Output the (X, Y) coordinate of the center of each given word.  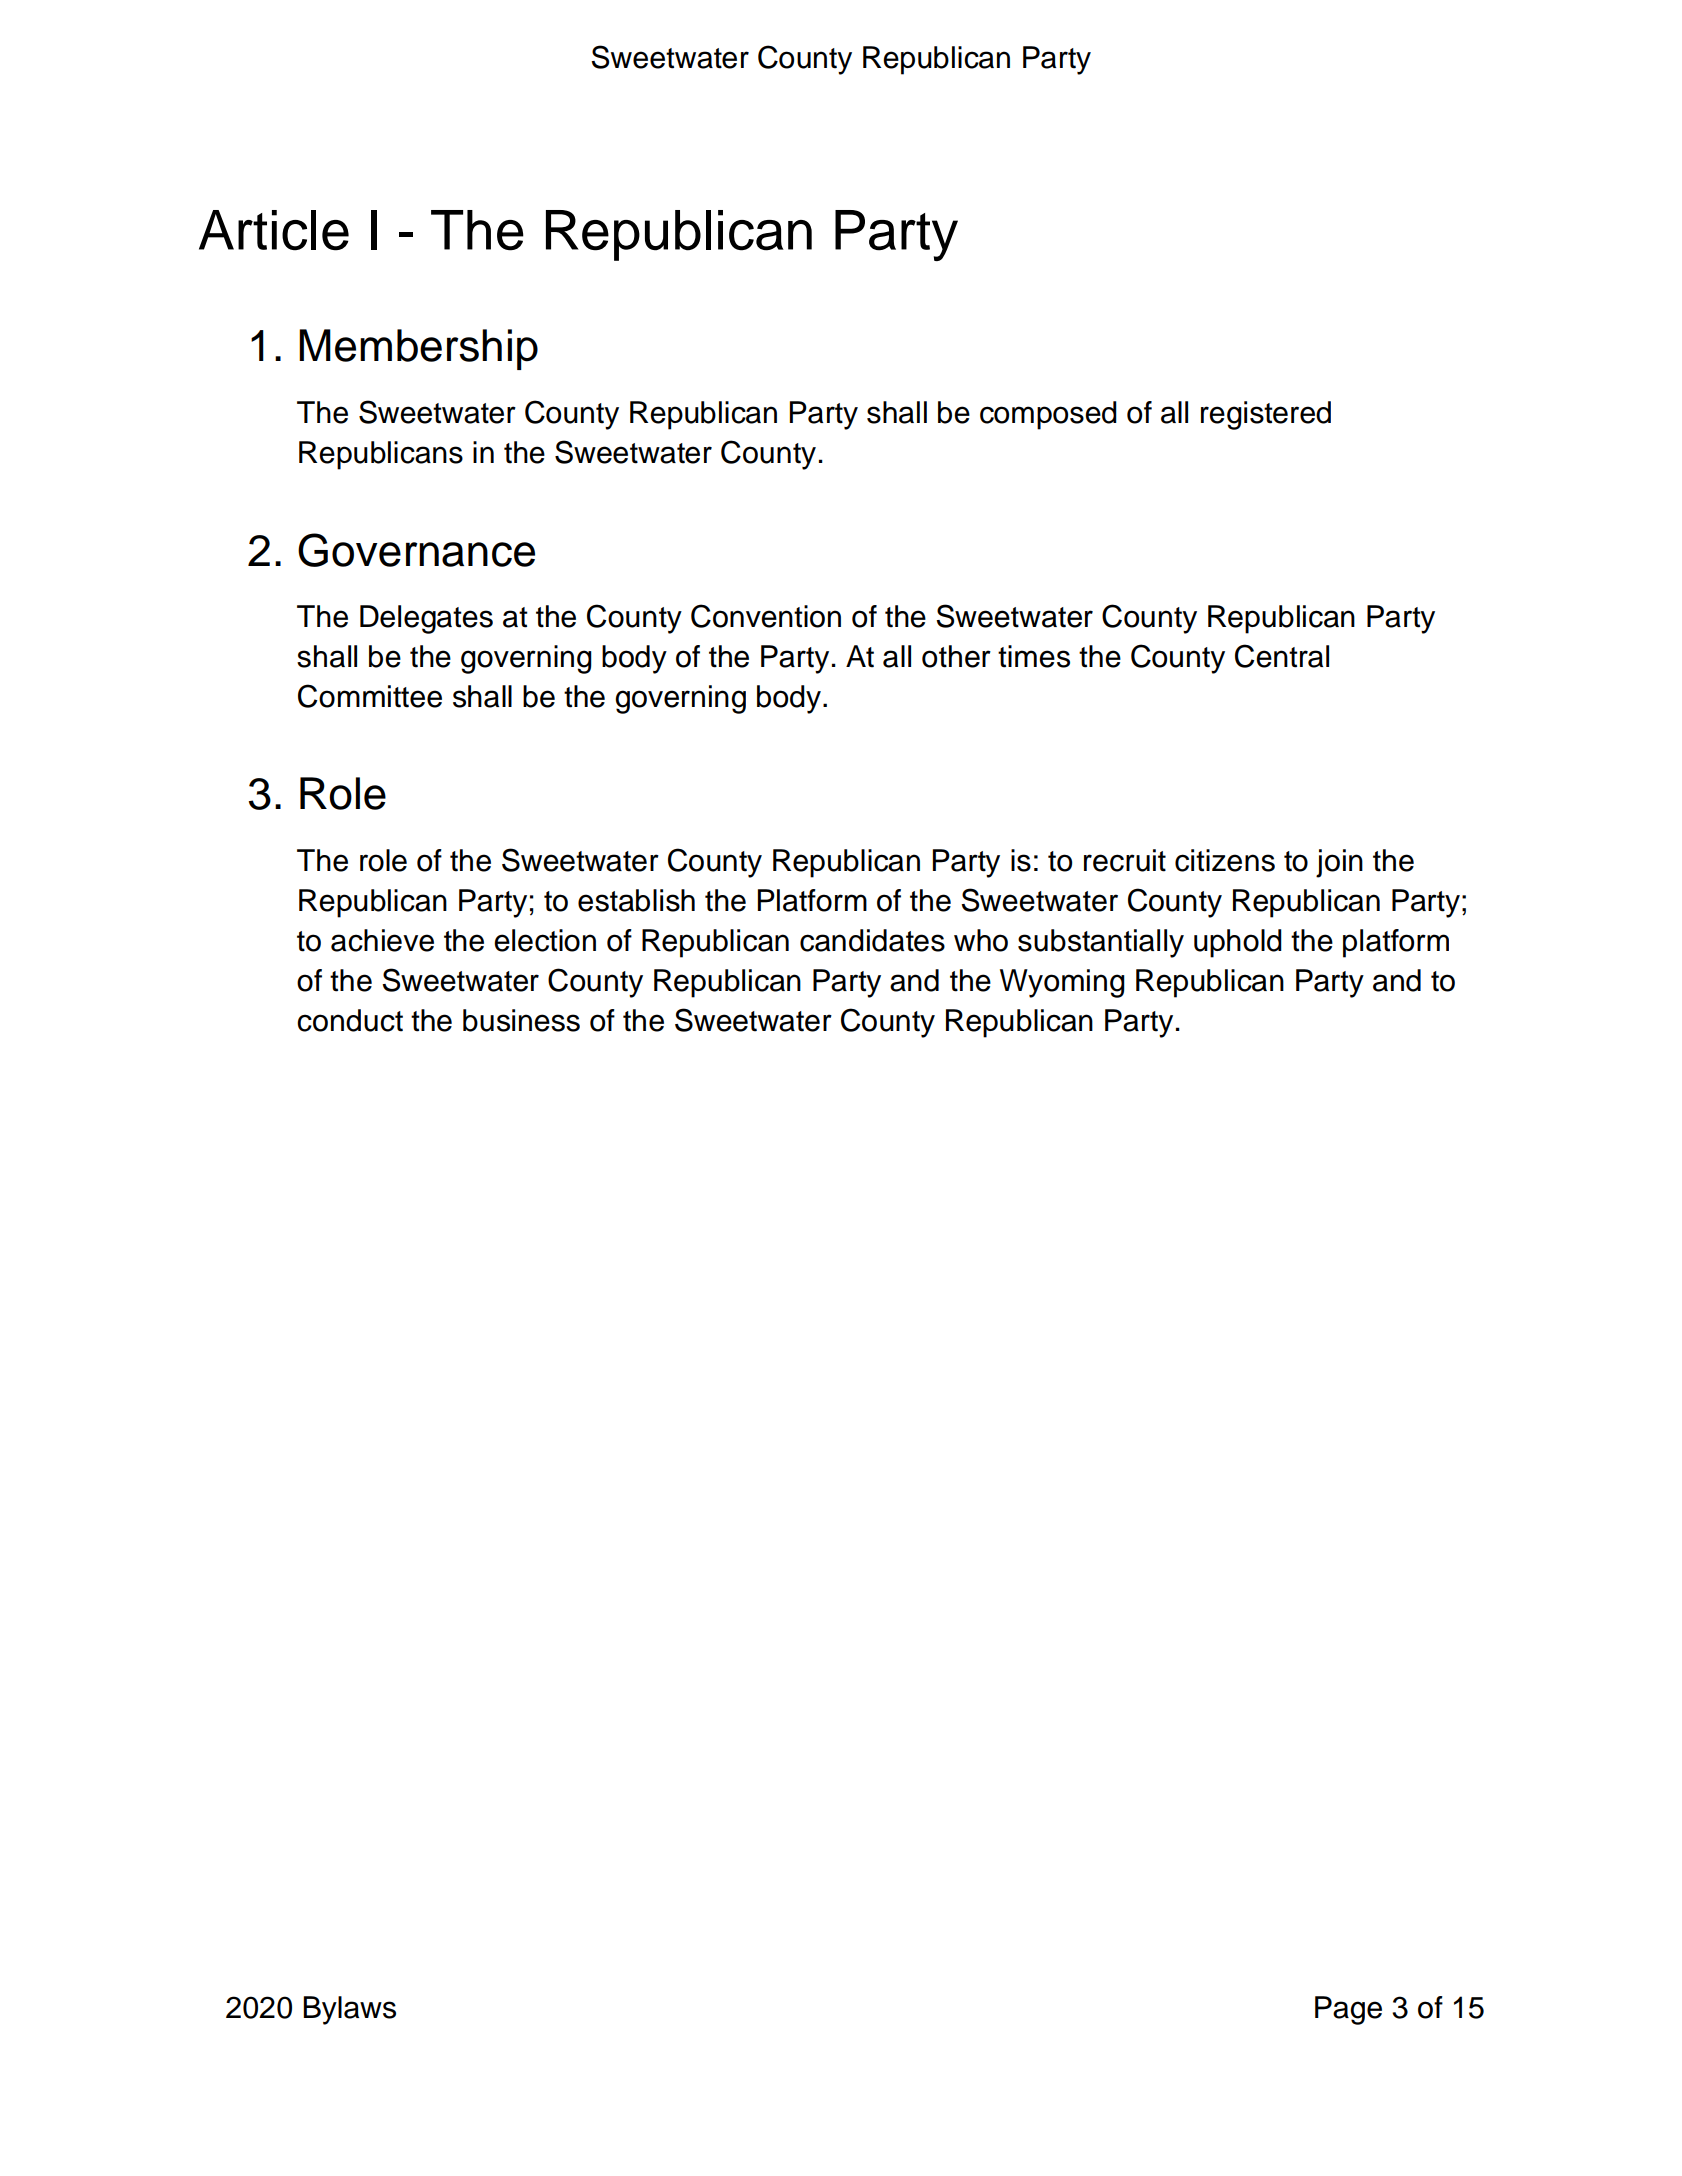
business (521, 1020)
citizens (1225, 860)
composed (1048, 415)
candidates (872, 940)
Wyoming (1062, 983)
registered (1266, 415)
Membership (418, 349)
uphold (1238, 943)
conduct (350, 1020)
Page (1348, 2010)
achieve (382, 940)
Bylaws (349, 2010)
